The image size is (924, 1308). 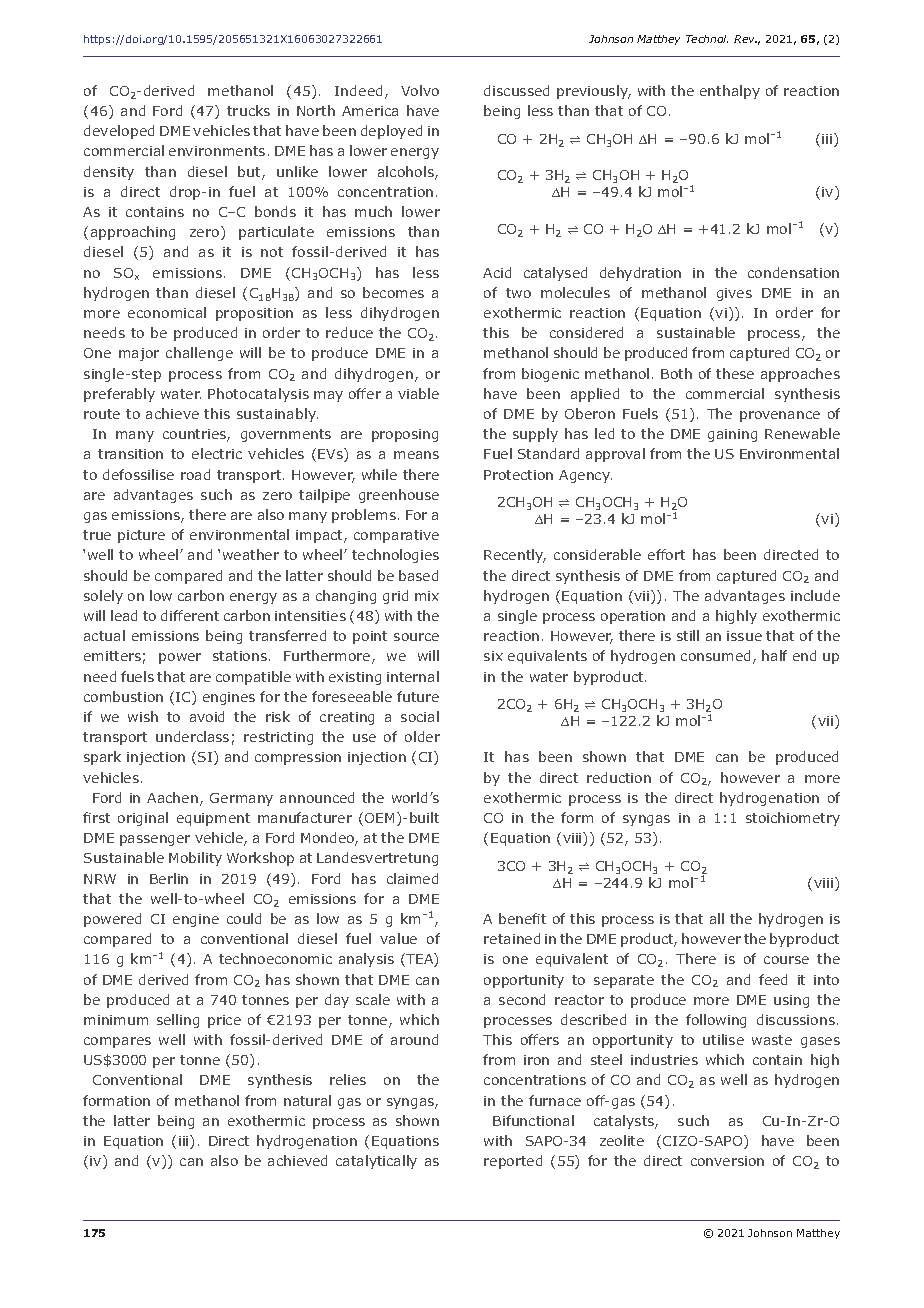 I want to click on natural, so click(x=307, y=1100).
